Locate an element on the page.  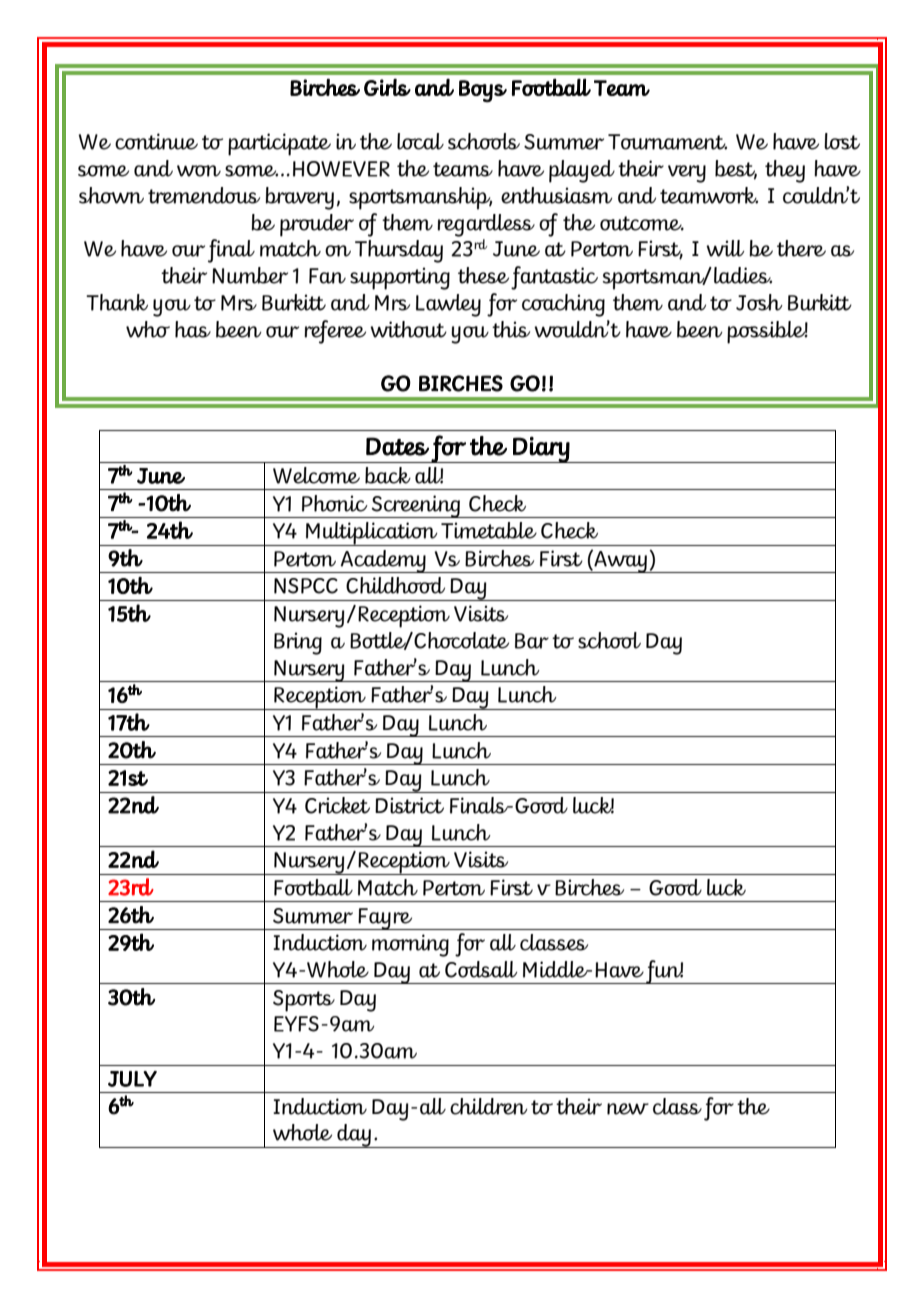
has is located at coordinates (193, 329).
